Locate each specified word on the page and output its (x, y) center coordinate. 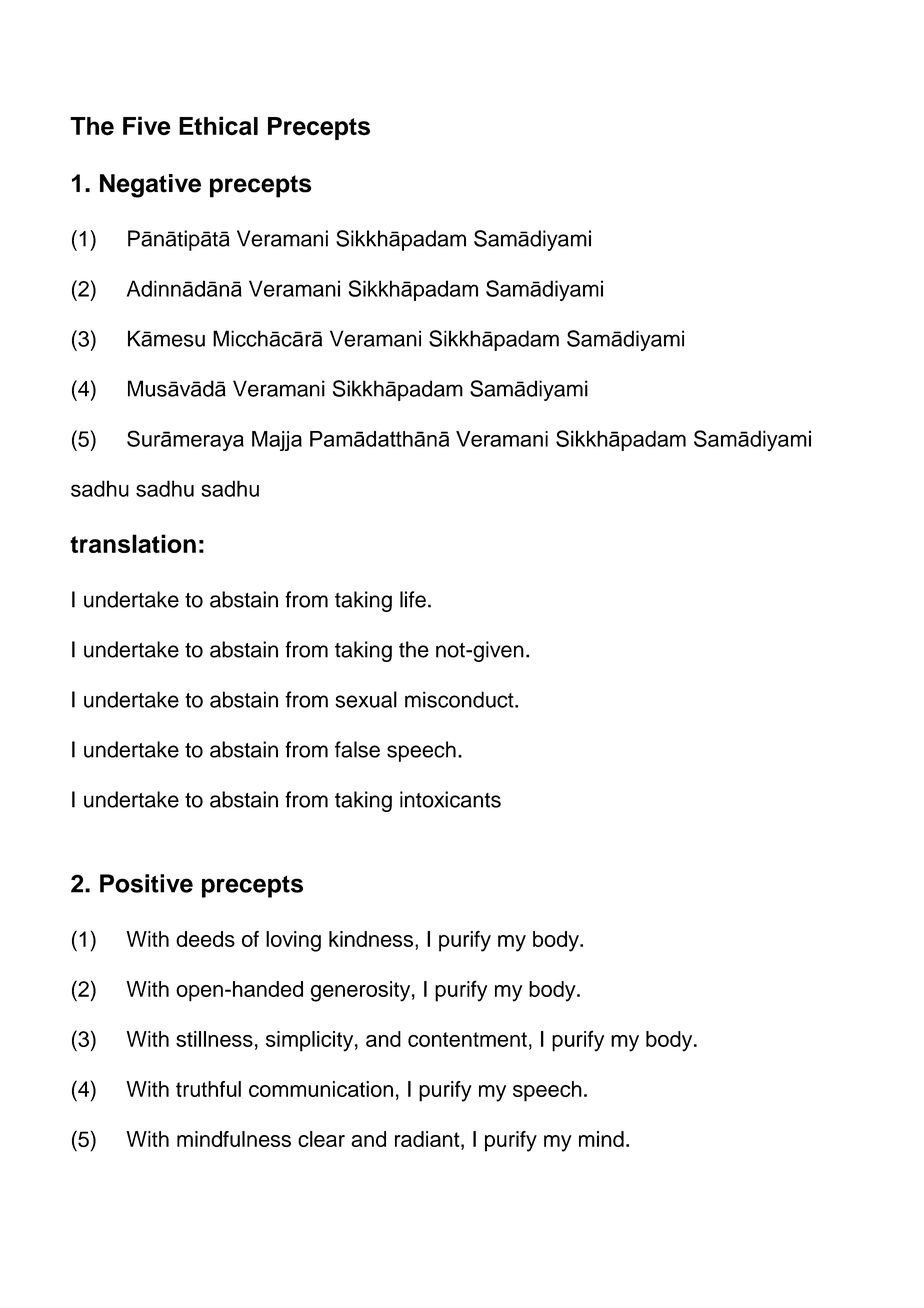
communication (321, 1089)
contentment (467, 1039)
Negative (150, 186)
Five (147, 126)
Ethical (218, 126)
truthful (208, 1089)
